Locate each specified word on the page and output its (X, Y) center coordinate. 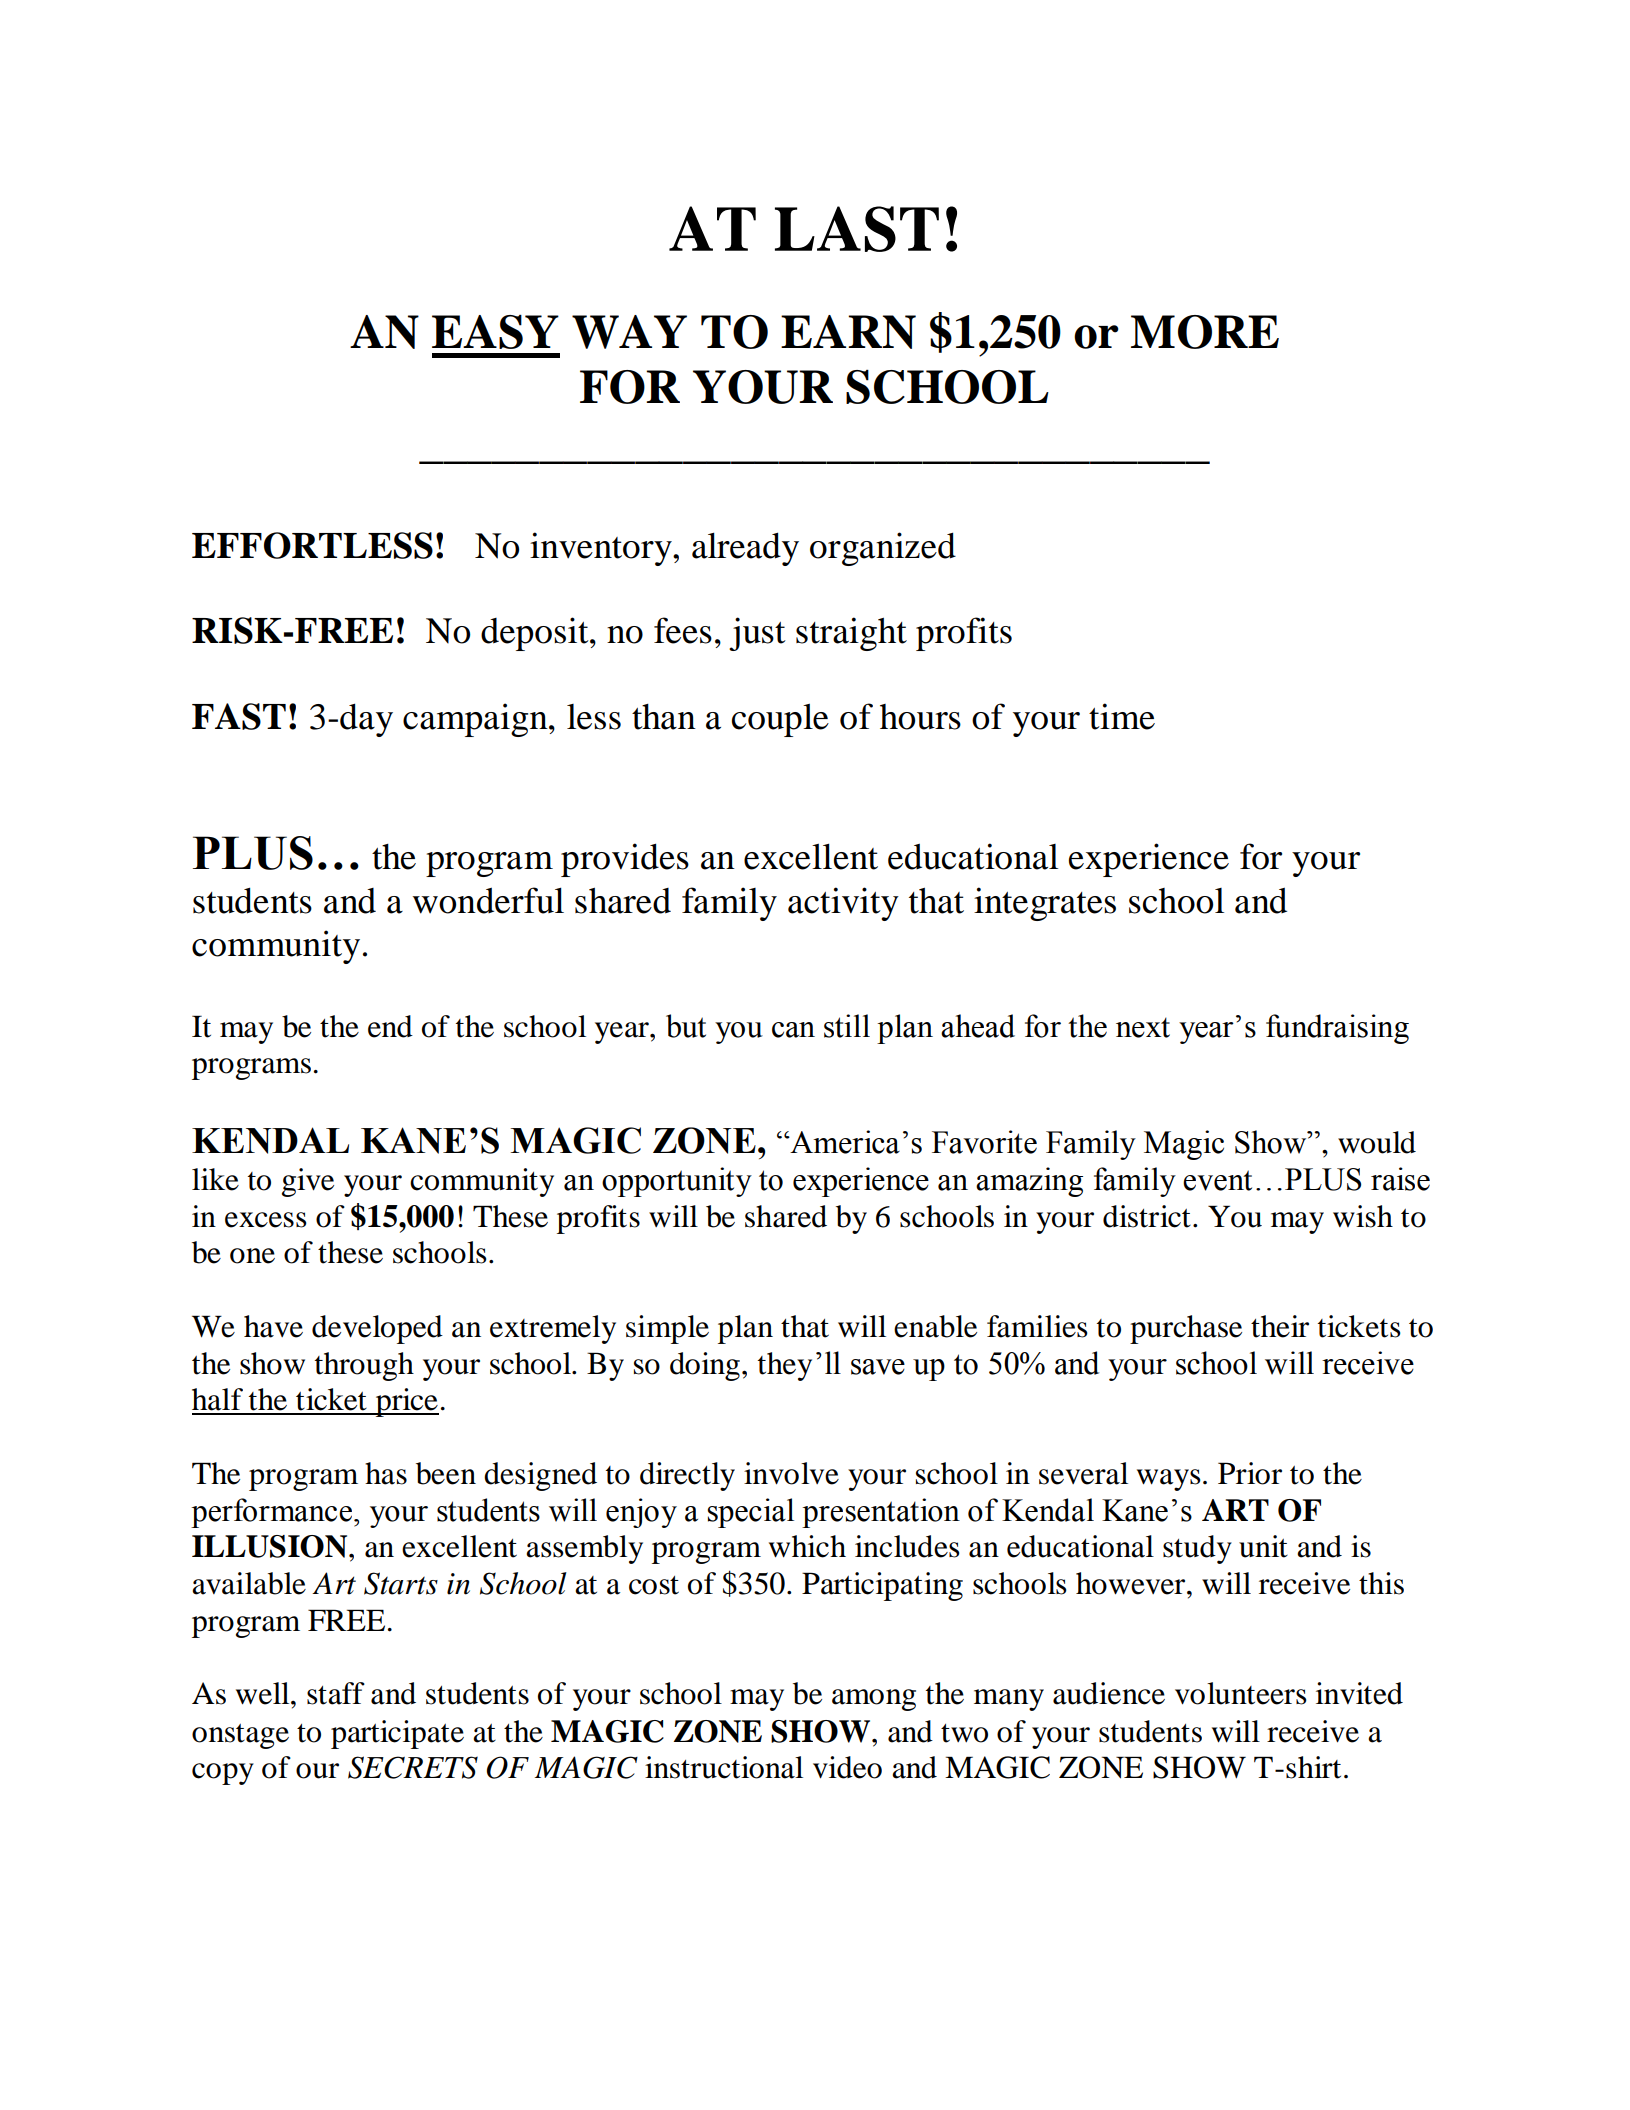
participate (397, 1734)
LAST (857, 229)
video (847, 1767)
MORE (1205, 332)
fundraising (1337, 1029)
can (793, 1030)
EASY (495, 332)
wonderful (488, 900)
